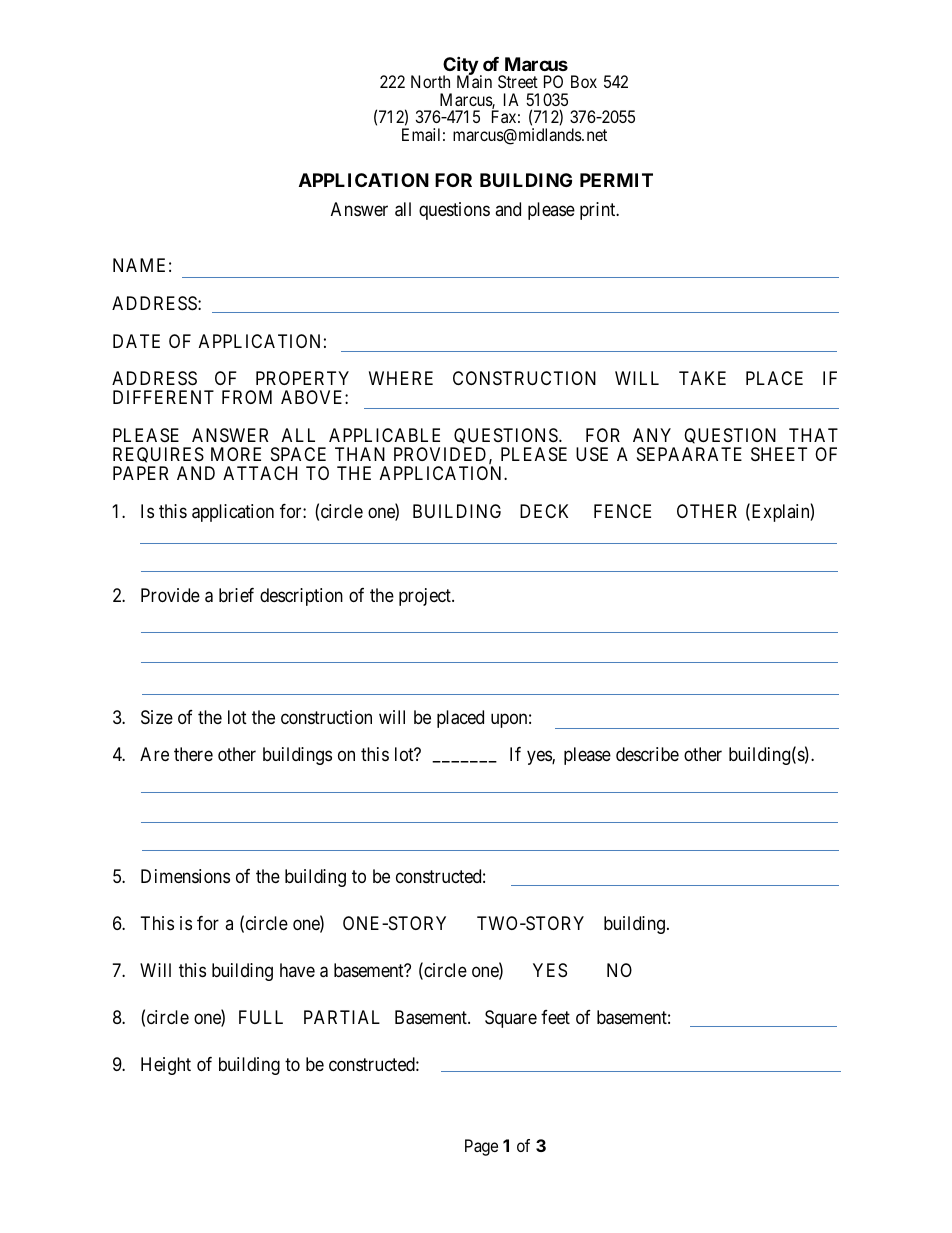  Describe the element at coordinates (481, 1147) in the screenshot. I see `Page` at that location.
